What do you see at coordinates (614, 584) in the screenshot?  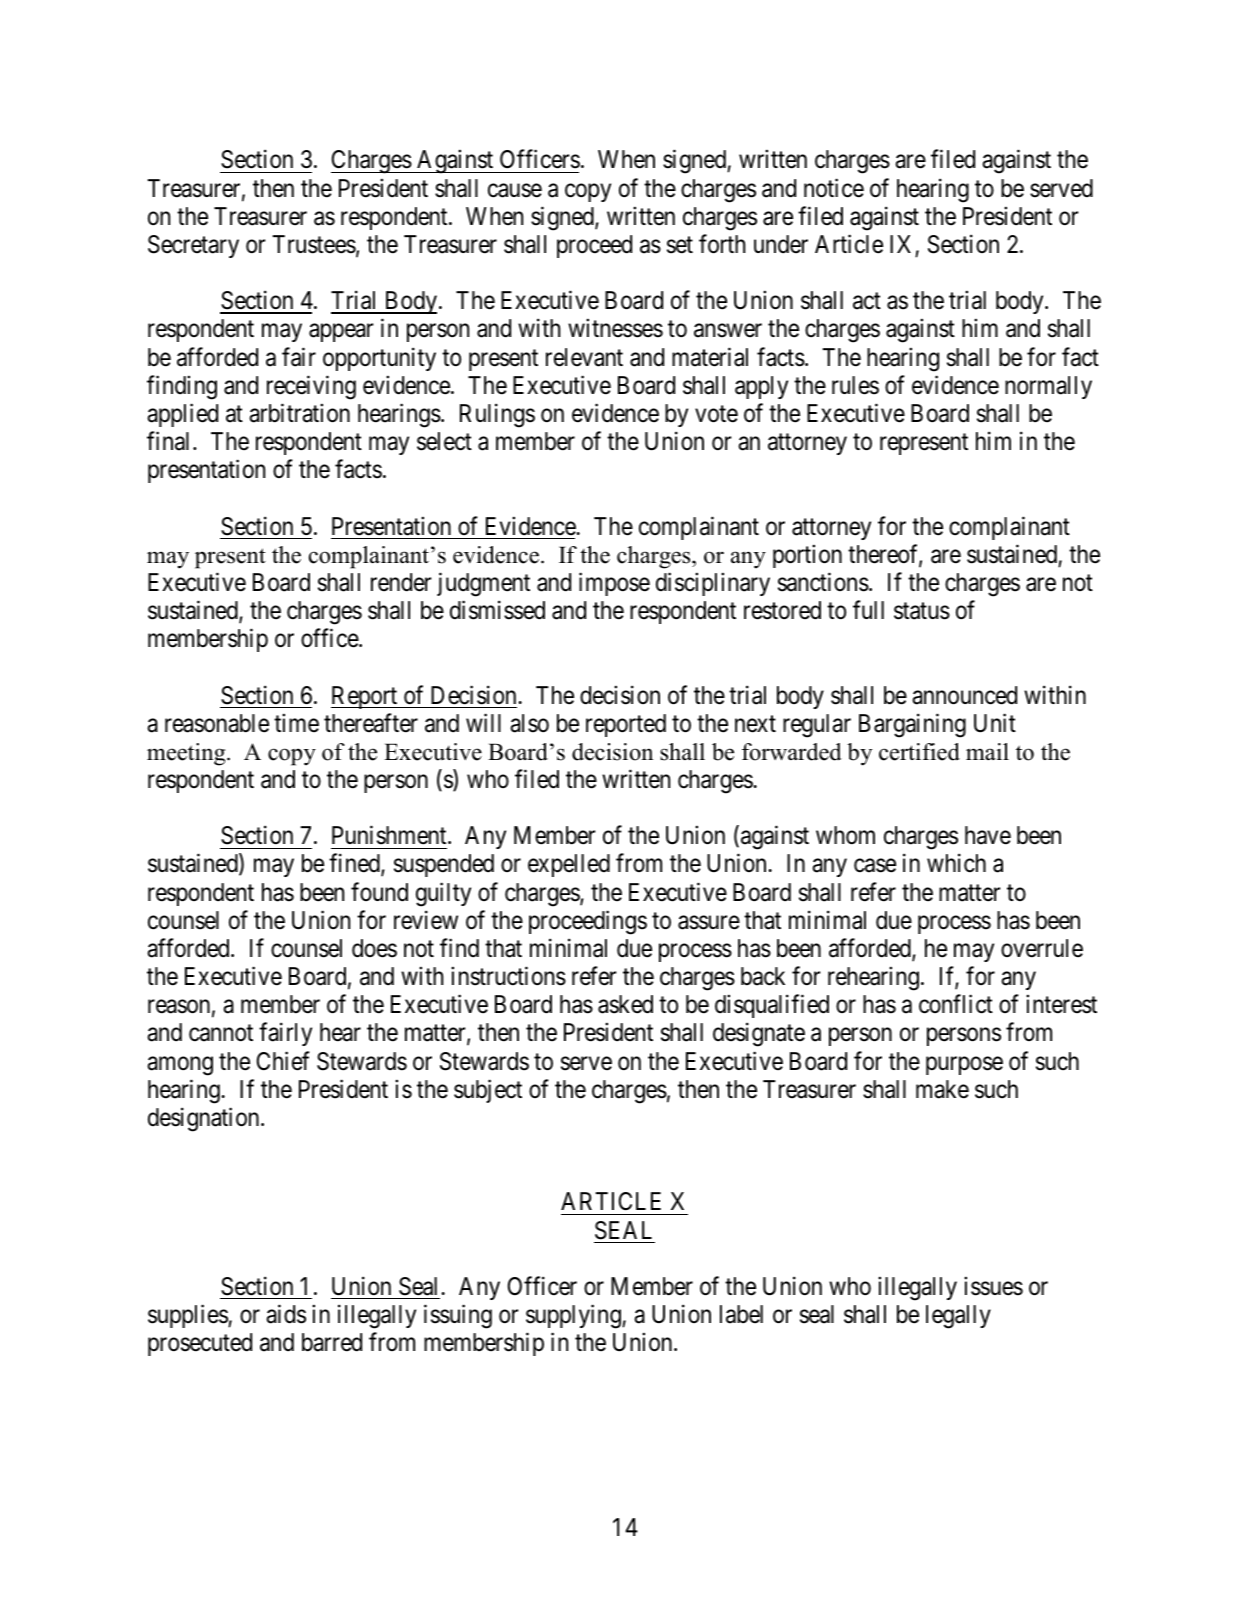 I see `impose` at bounding box center [614, 584].
